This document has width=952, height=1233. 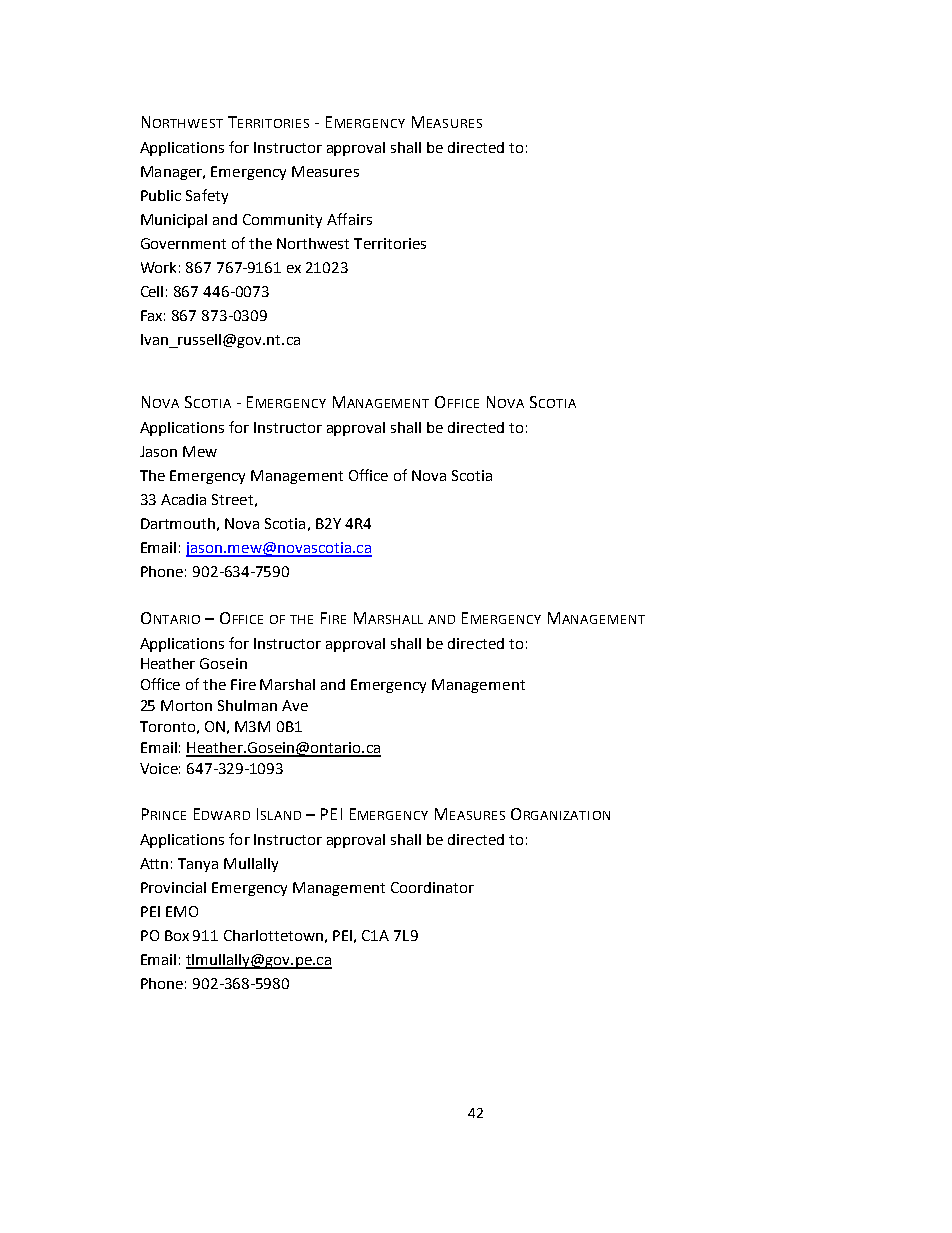 What do you see at coordinates (282, 221) in the document?
I see `Community` at bounding box center [282, 221].
